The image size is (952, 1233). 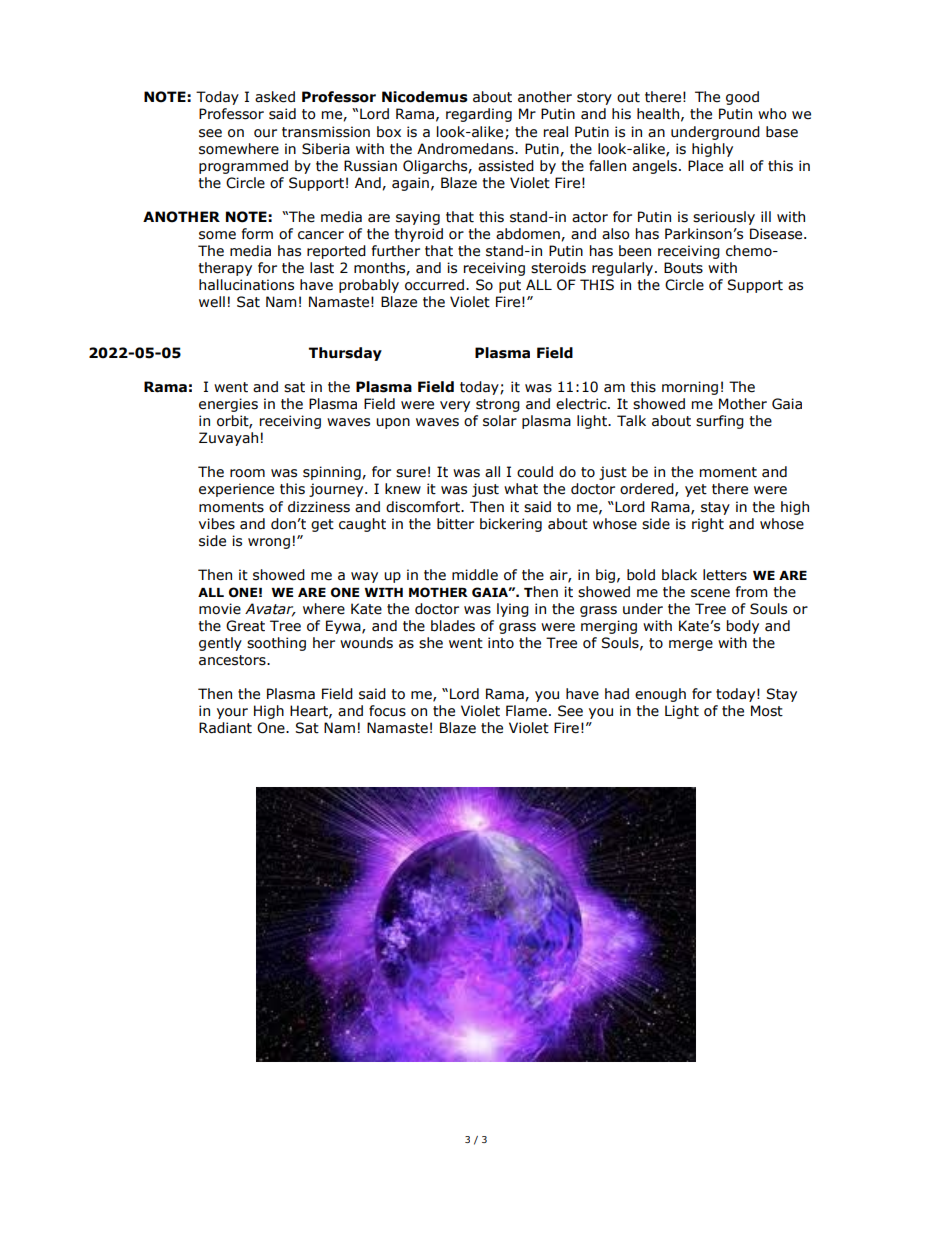 What do you see at coordinates (526, 711) in the image?
I see `Flame` at bounding box center [526, 711].
